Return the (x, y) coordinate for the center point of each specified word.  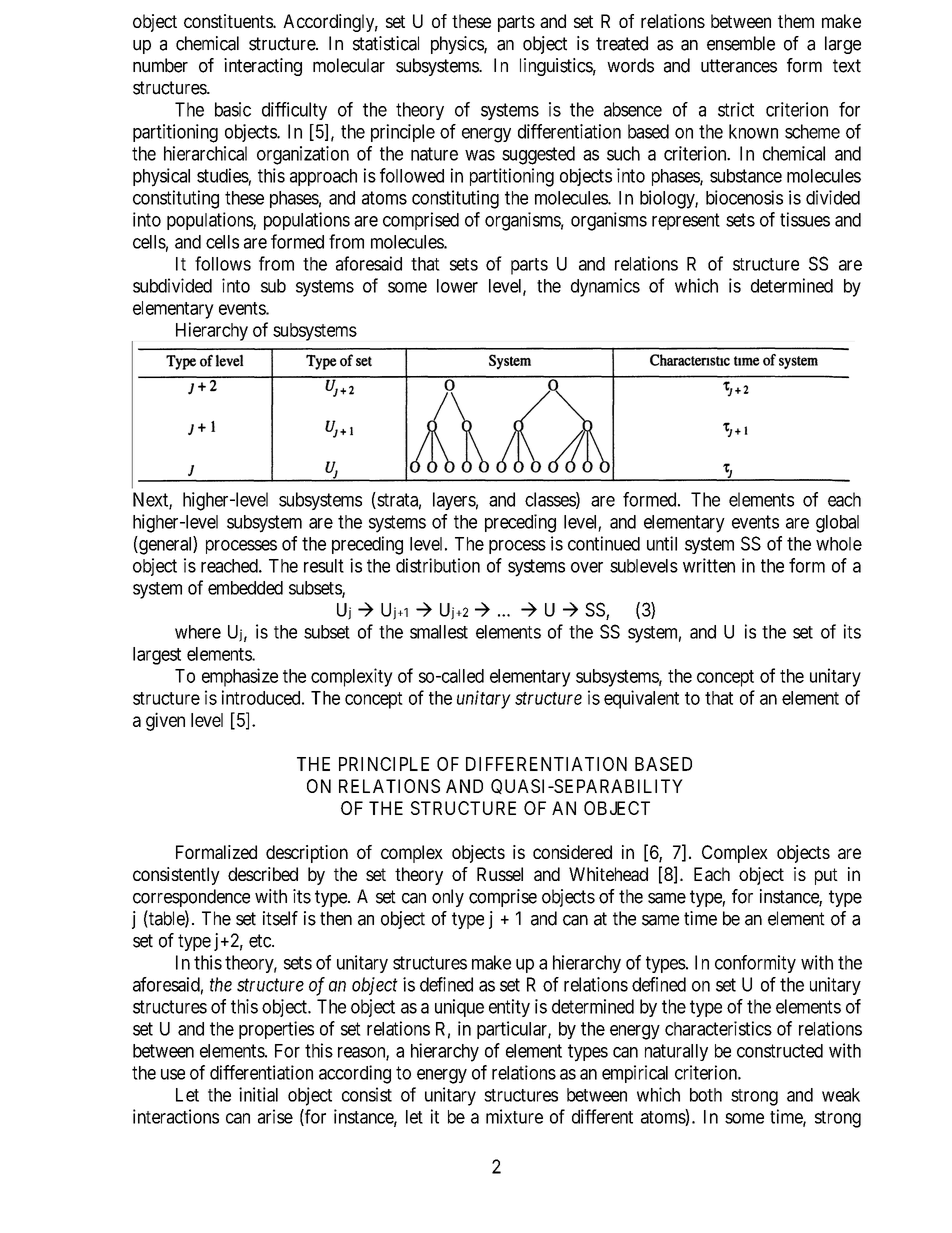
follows (223, 263)
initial (258, 1094)
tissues (805, 219)
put (826, 876)
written (709, 565)
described (263, 874)
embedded (245, 588)
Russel (500, 874)
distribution (438, 565)
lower (457, 286)
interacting (263, 67)
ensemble (741, 43)
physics (458, 45)
